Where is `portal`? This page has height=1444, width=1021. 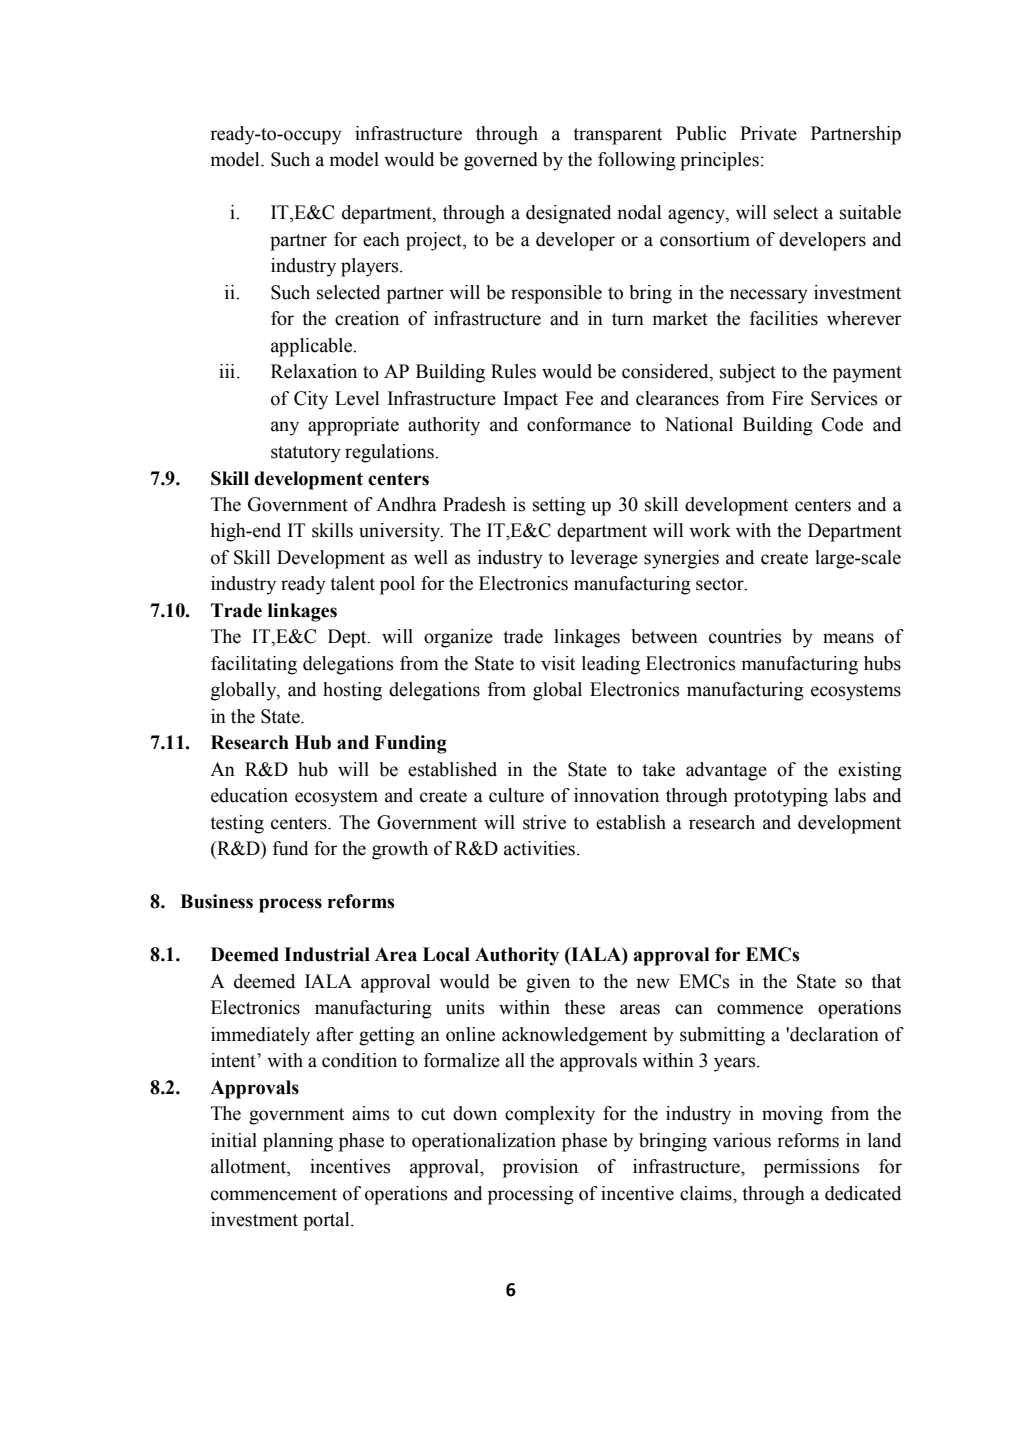
portal is located at coordinates (327, 1221).
